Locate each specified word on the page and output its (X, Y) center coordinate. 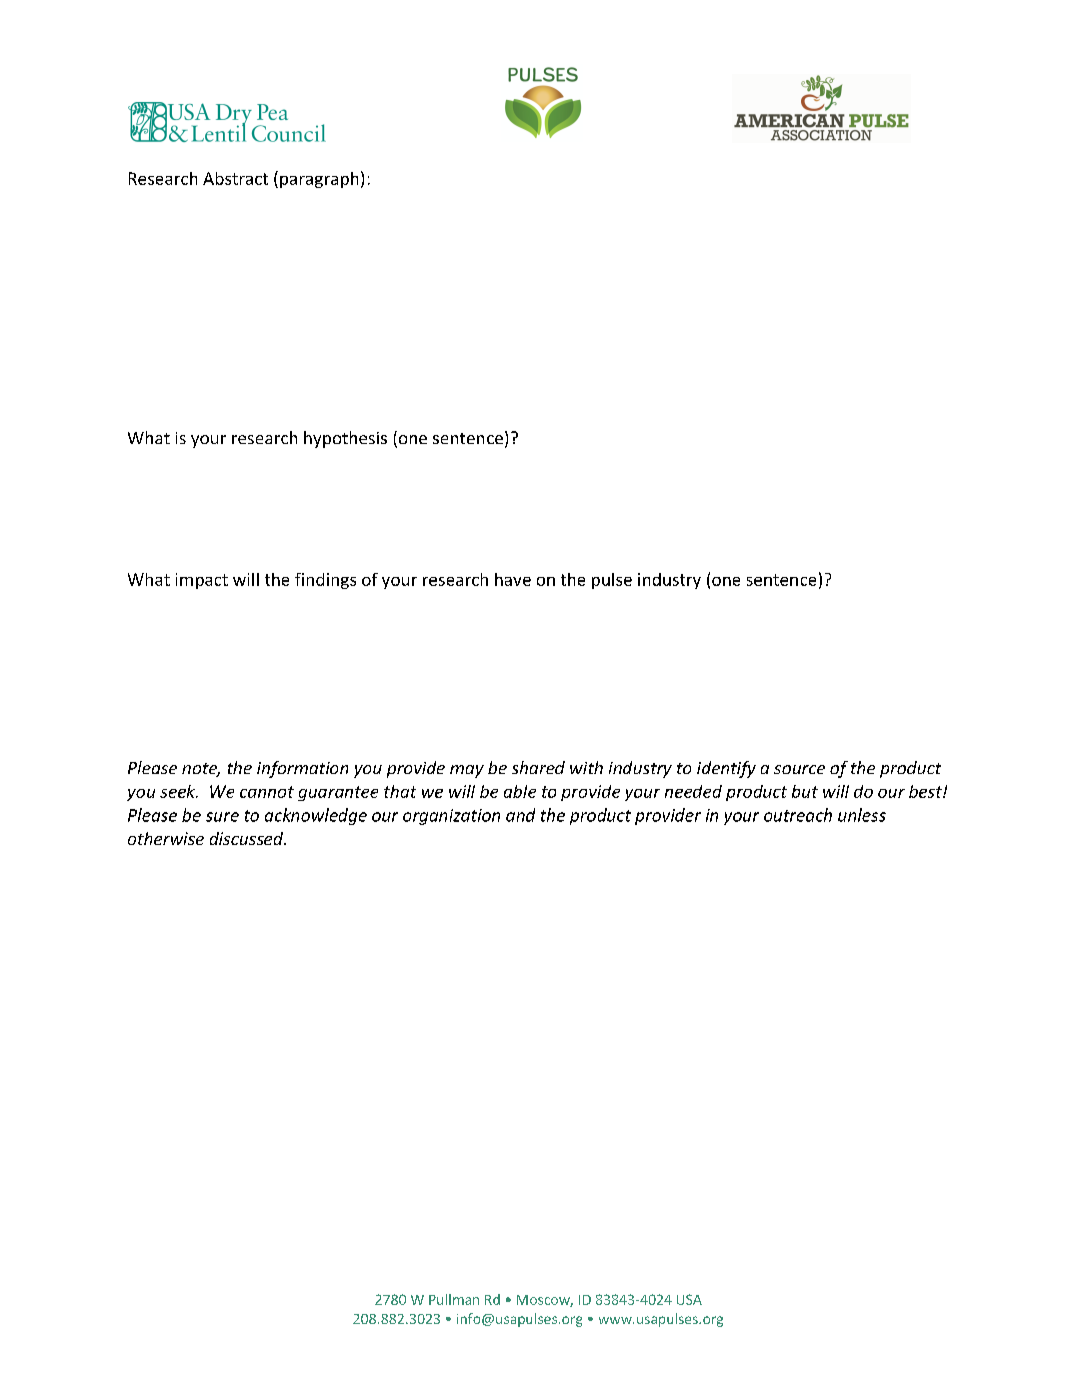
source (799, 769)
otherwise (166, 838)
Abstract (235, 178)
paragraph (319, 180)
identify (726, 769)
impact (202, 581)
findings (325, 581)
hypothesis (345, 439)
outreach (798, 815)
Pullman (454, 1299)
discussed (248, 838)
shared (538, 767)
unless (862, 815)
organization (451, 817)
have (513, 579)
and (520, 815)
